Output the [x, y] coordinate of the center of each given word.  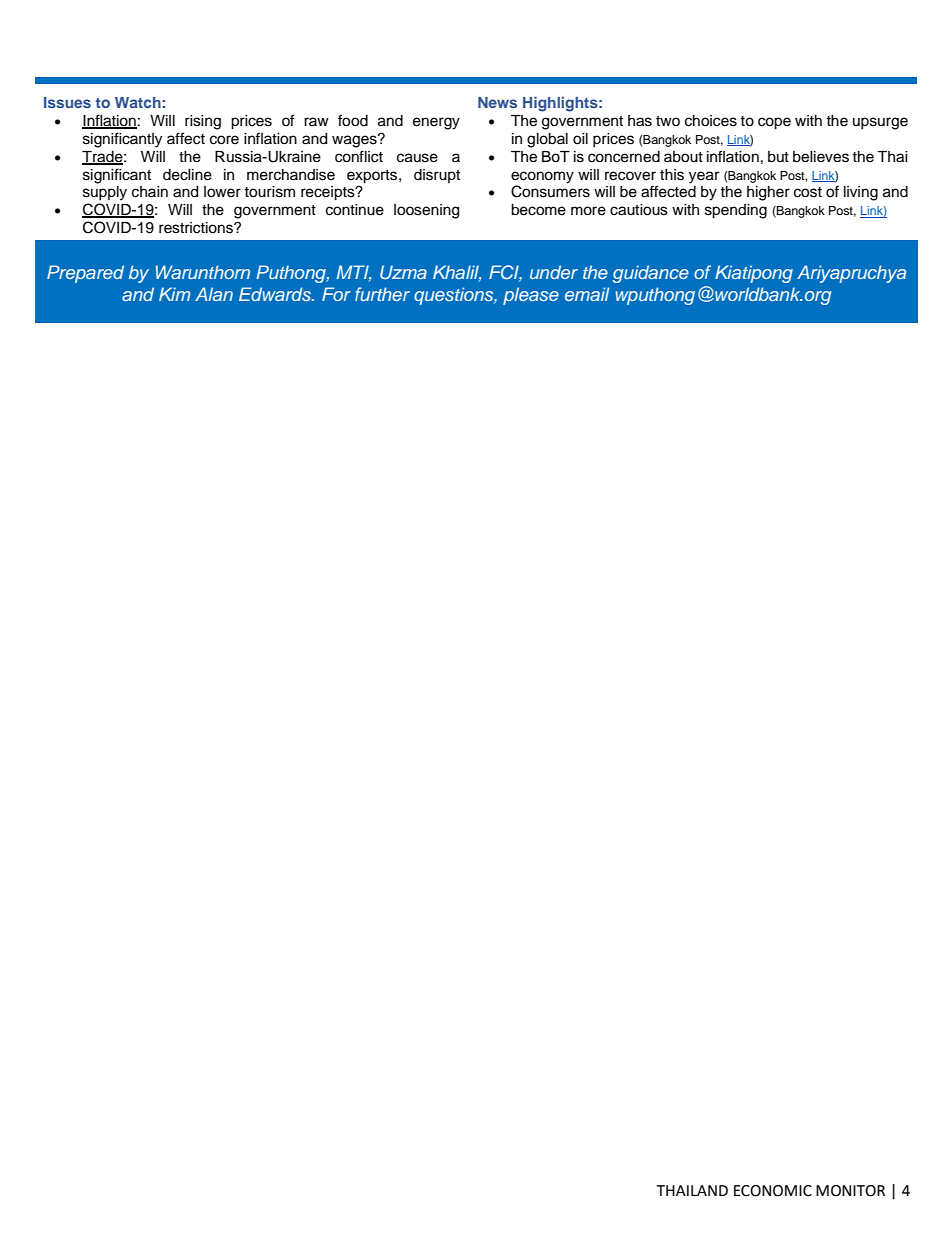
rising [203, 122]
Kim [174, 294]
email [587, 294]
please [531, 296]
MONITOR [850, 1191]
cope [774, 123]
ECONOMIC [773, 1191]
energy [436, 123]
